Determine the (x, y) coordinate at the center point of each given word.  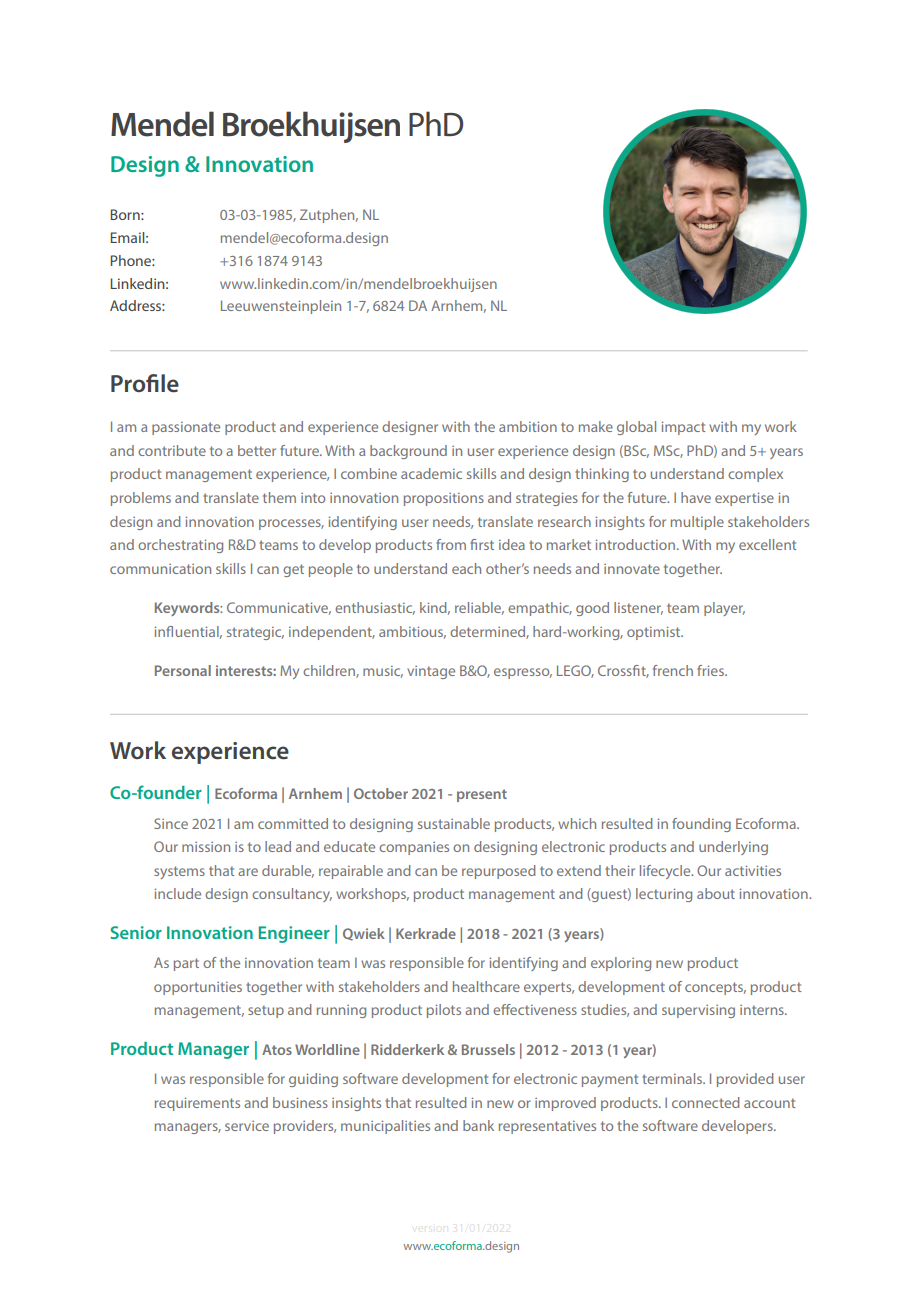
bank (478, 1125)
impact (683, 428)
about (716, 893)
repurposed (499, 872)
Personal (183, 670)
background (408, 452)
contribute (172, 450)
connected (706, 1102)
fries (711, 670)
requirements (197, 1104)
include (178, 893)
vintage (431, 672)
